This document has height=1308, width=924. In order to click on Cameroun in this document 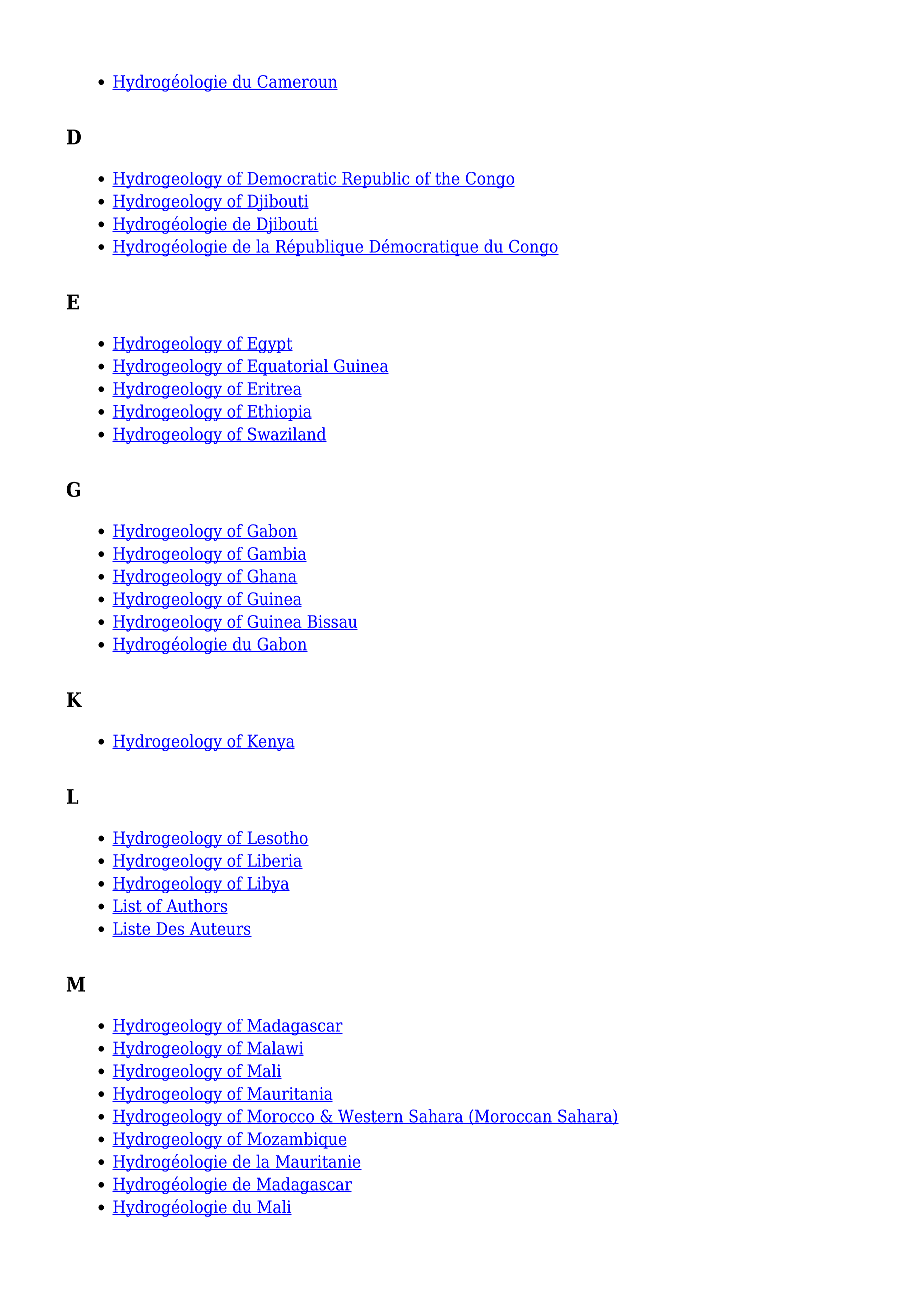, I will do `click(296, 82)`.
